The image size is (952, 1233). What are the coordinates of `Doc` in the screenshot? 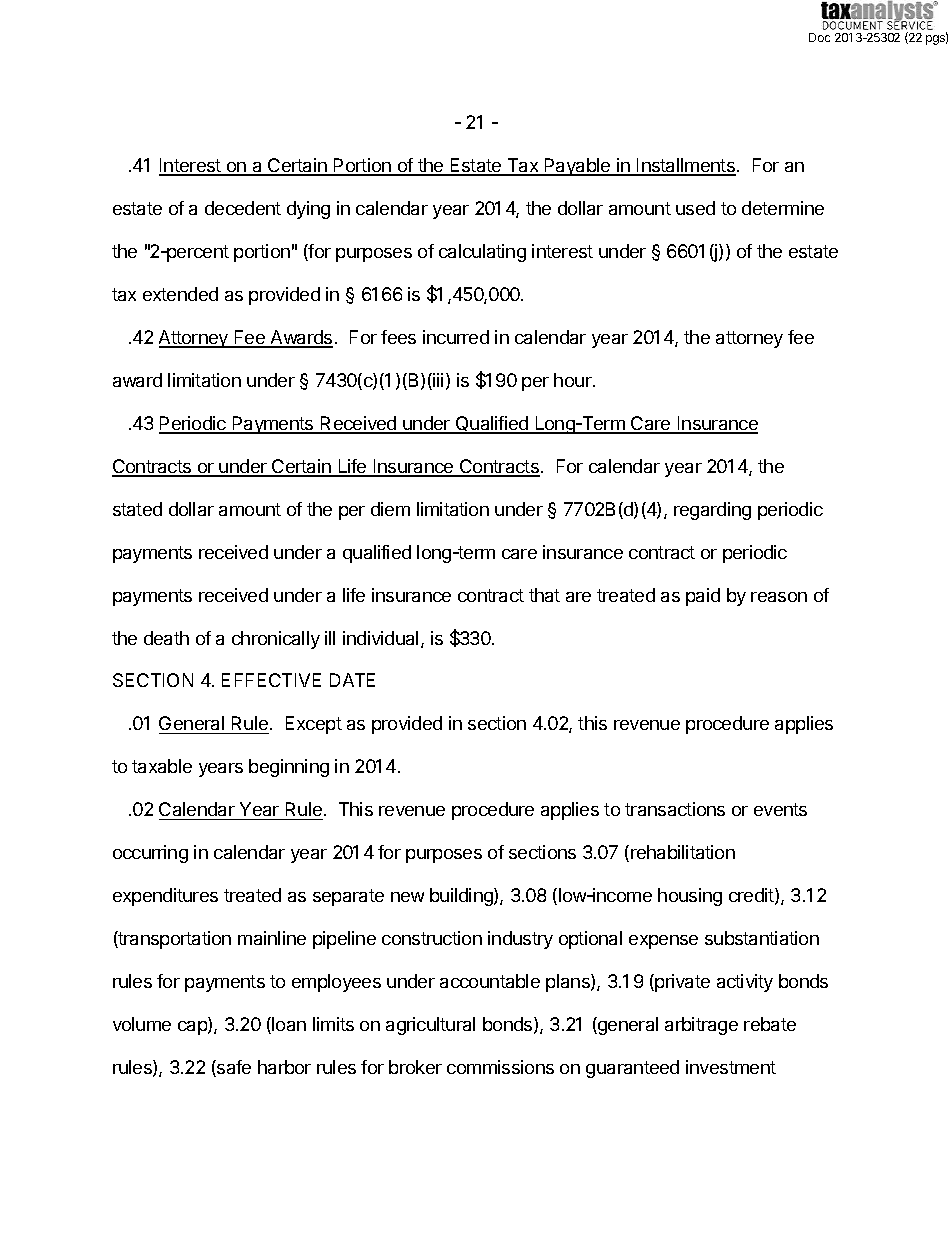 It's located at (819, 37).
